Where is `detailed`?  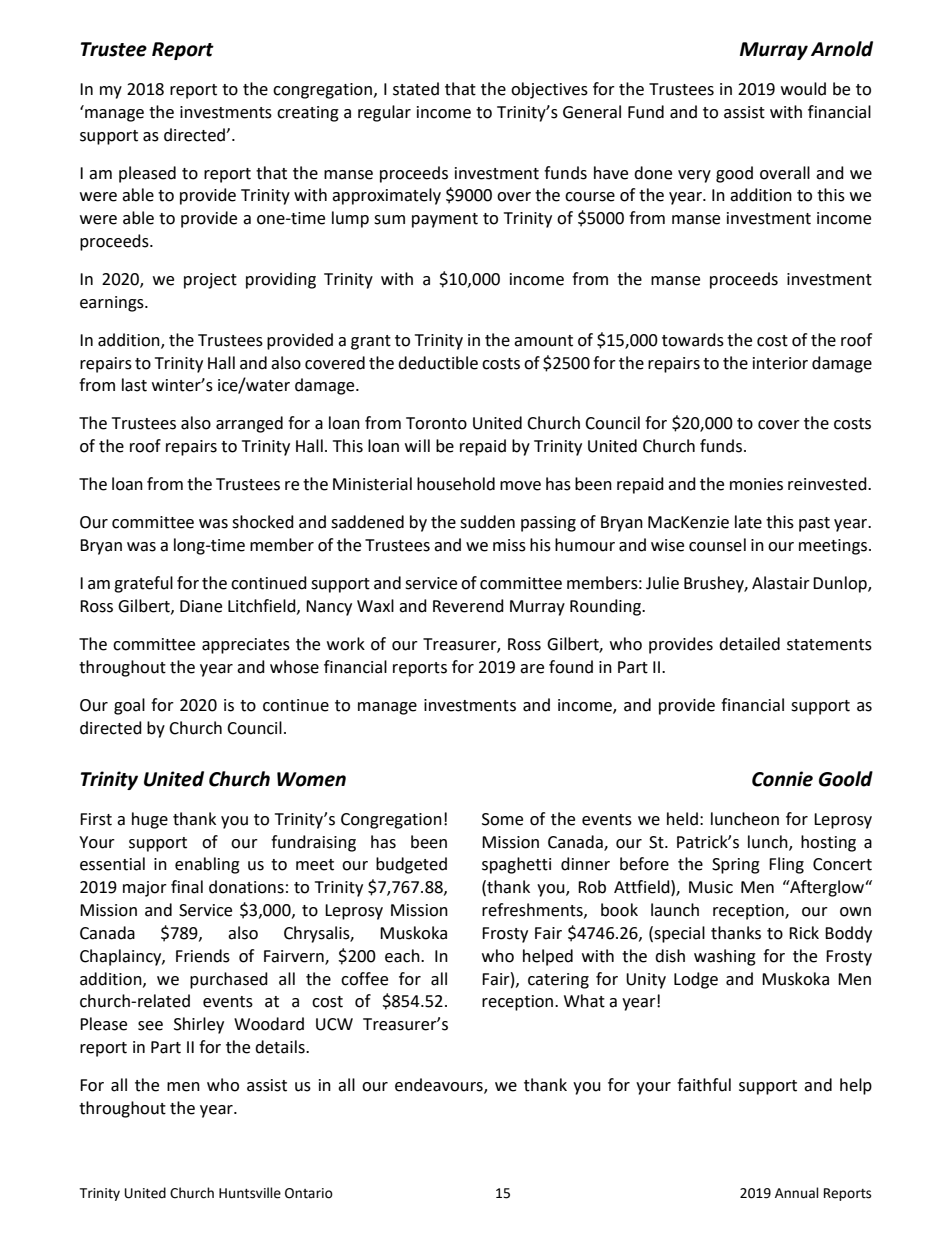 detailed is located at coordinates (749, 644).
